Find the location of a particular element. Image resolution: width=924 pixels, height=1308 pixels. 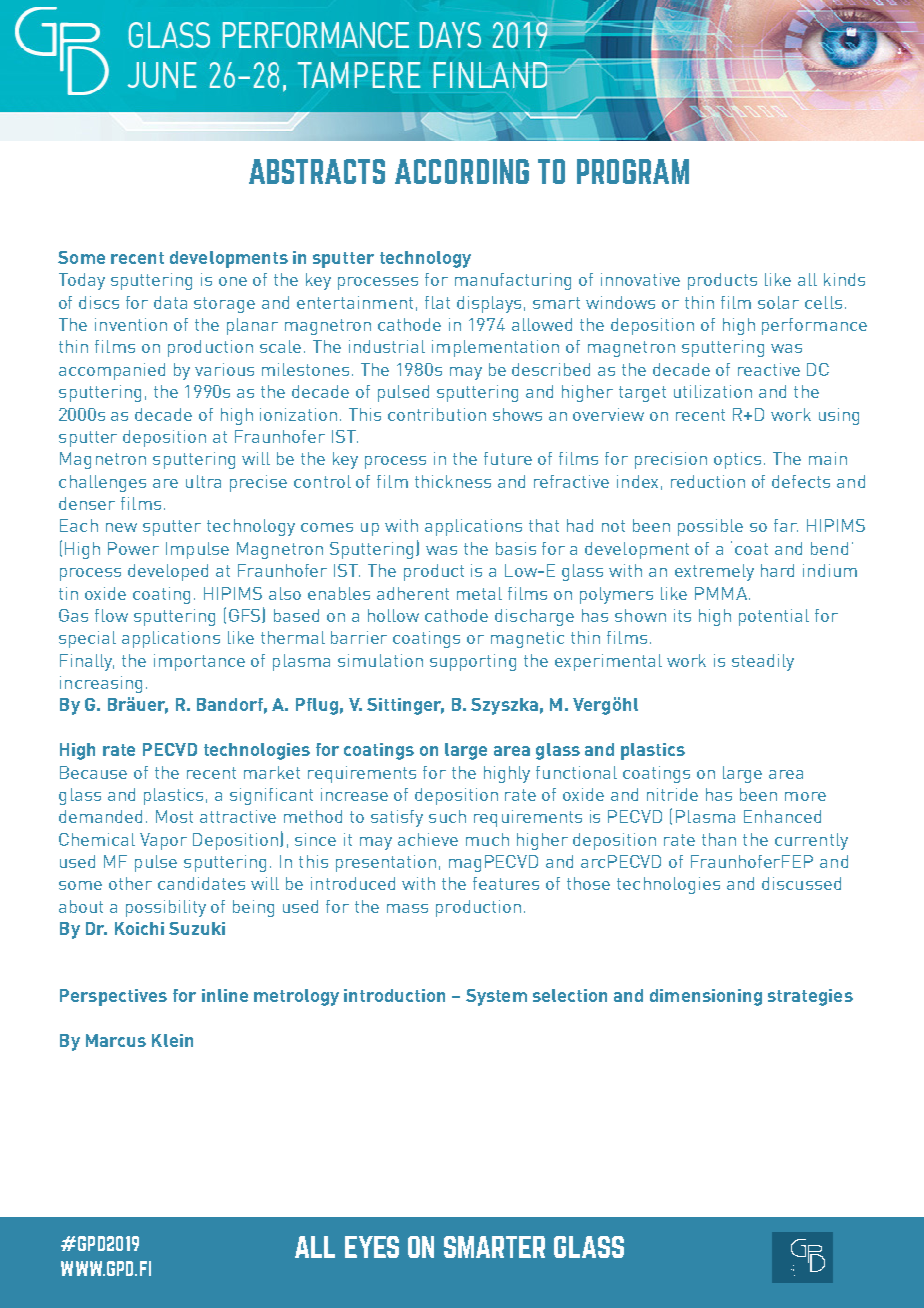

dimensioning is located at coordinates (706, 997).
